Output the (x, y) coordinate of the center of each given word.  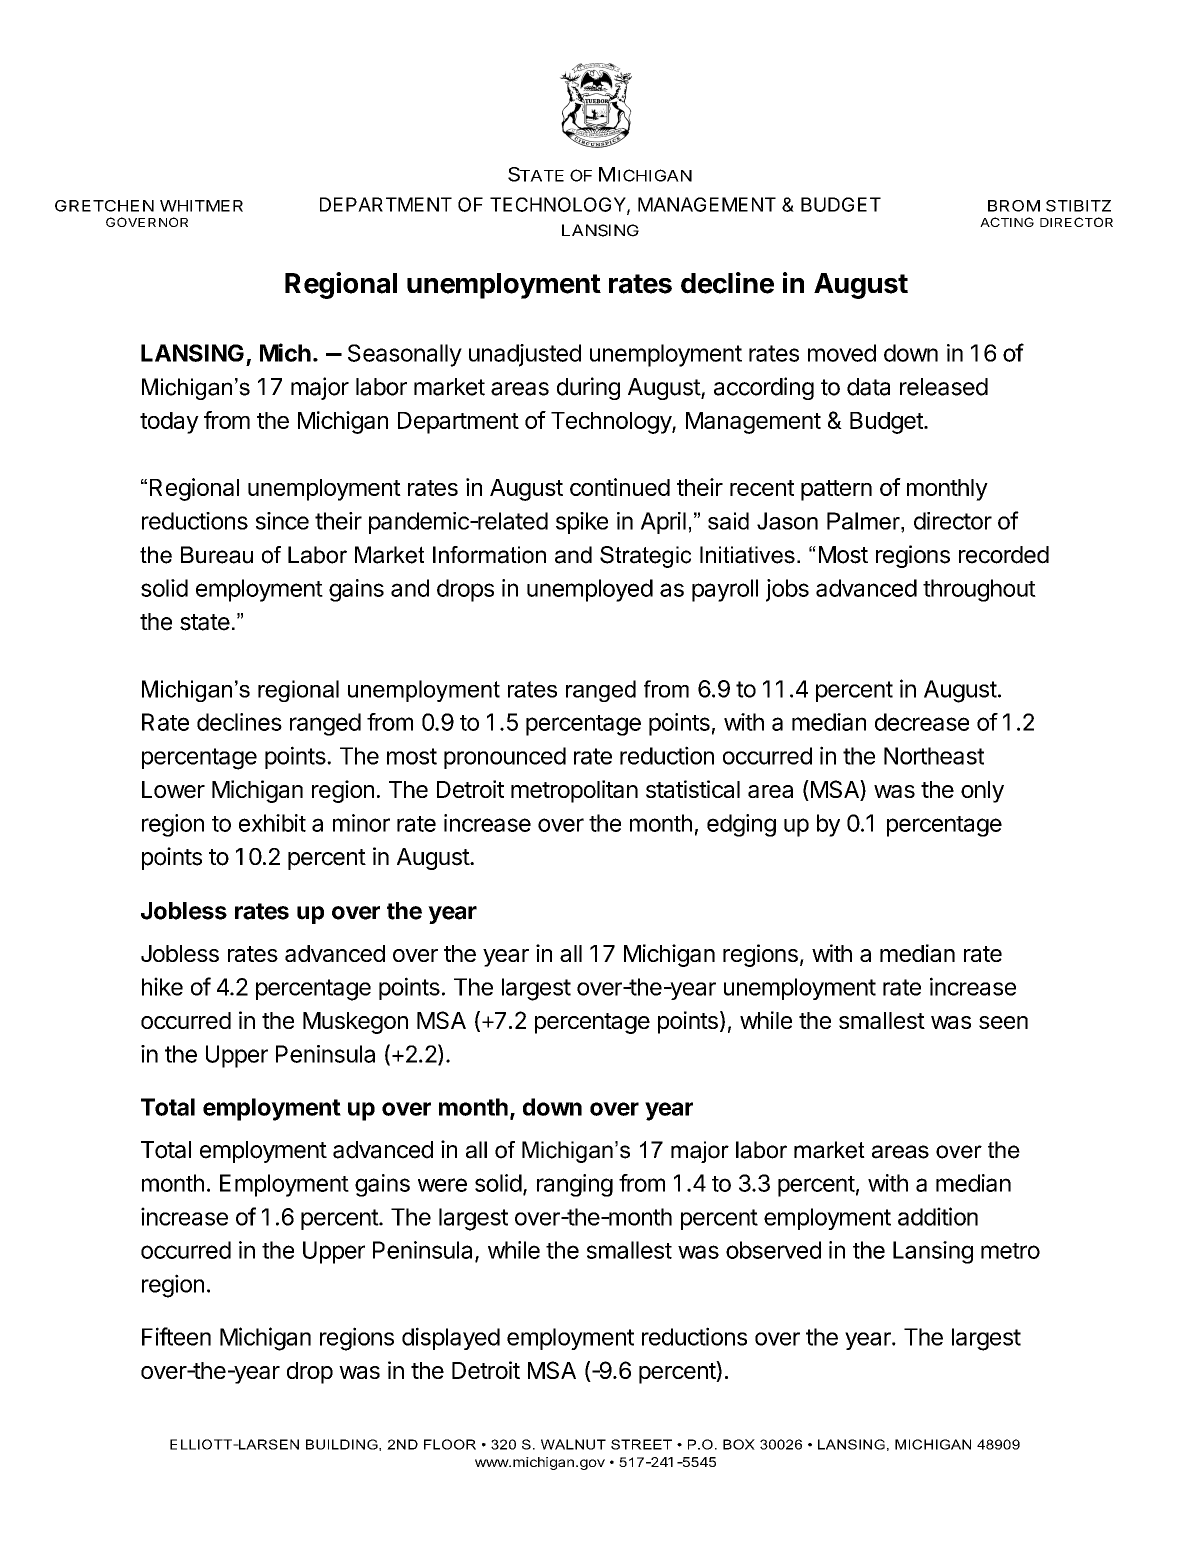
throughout (979, 590)
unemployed (590, 590)
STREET (641, 1444)
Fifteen (176, 1336)
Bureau (217, 555)
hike (162, 986)
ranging (575, 1185)
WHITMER (201, 206)
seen (1003, 1022)
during (588, 388)
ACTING (1007, 222)
